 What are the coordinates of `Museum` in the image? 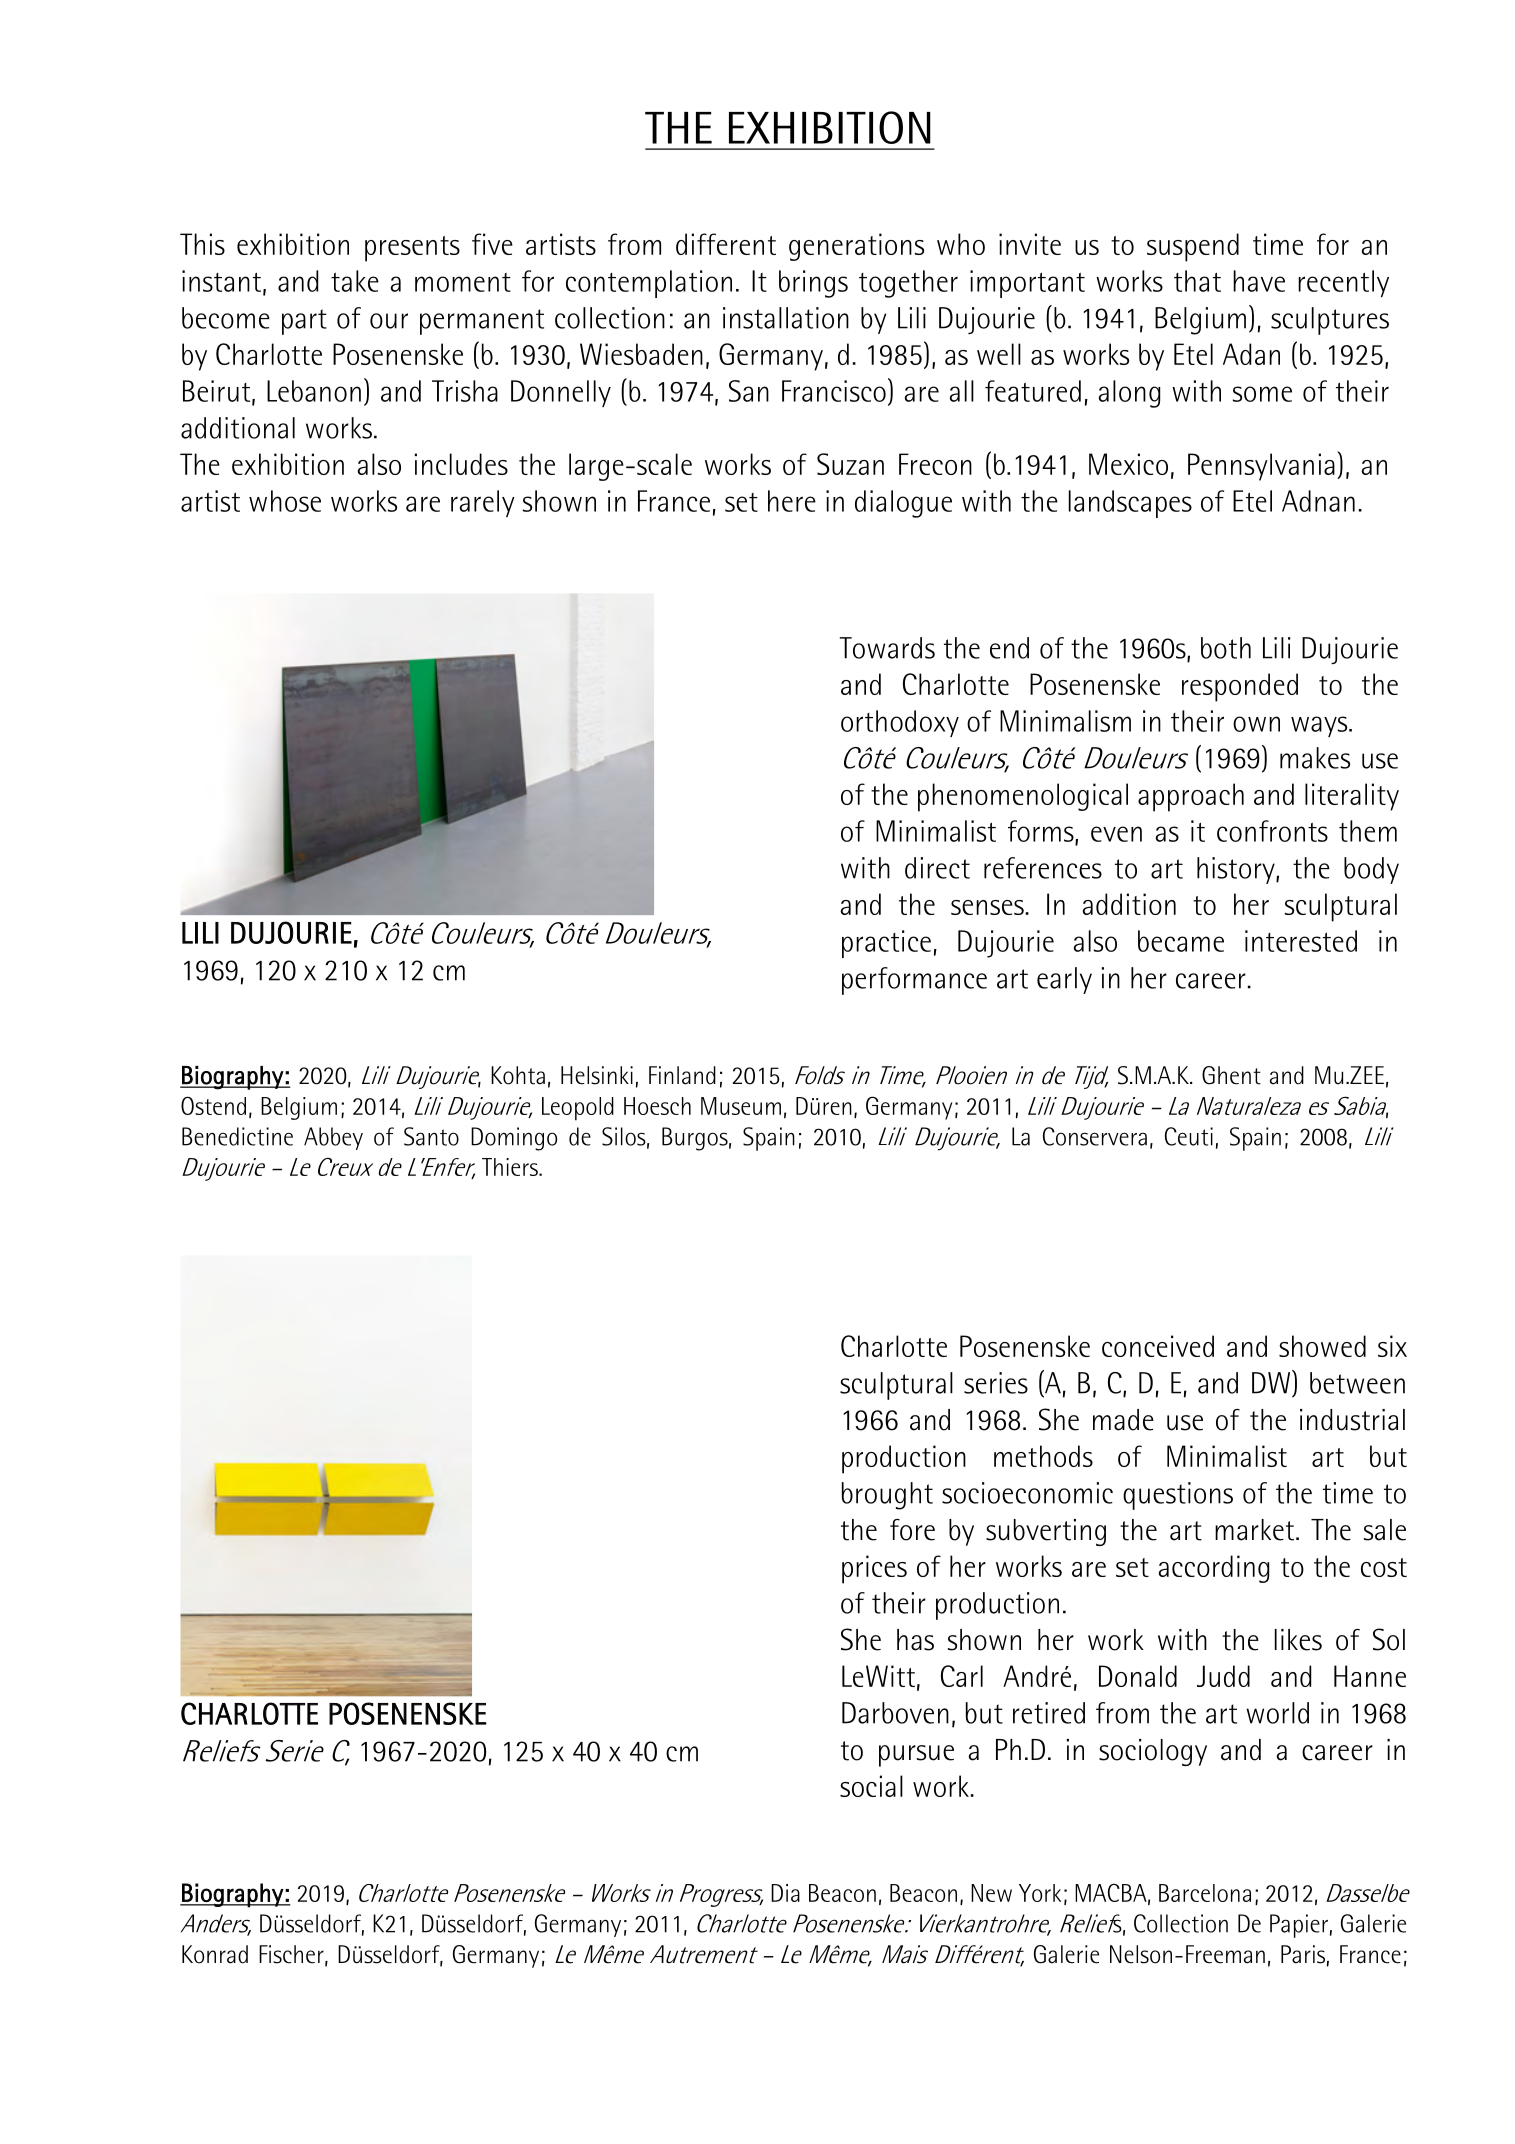 It's located at (741, 1106).
